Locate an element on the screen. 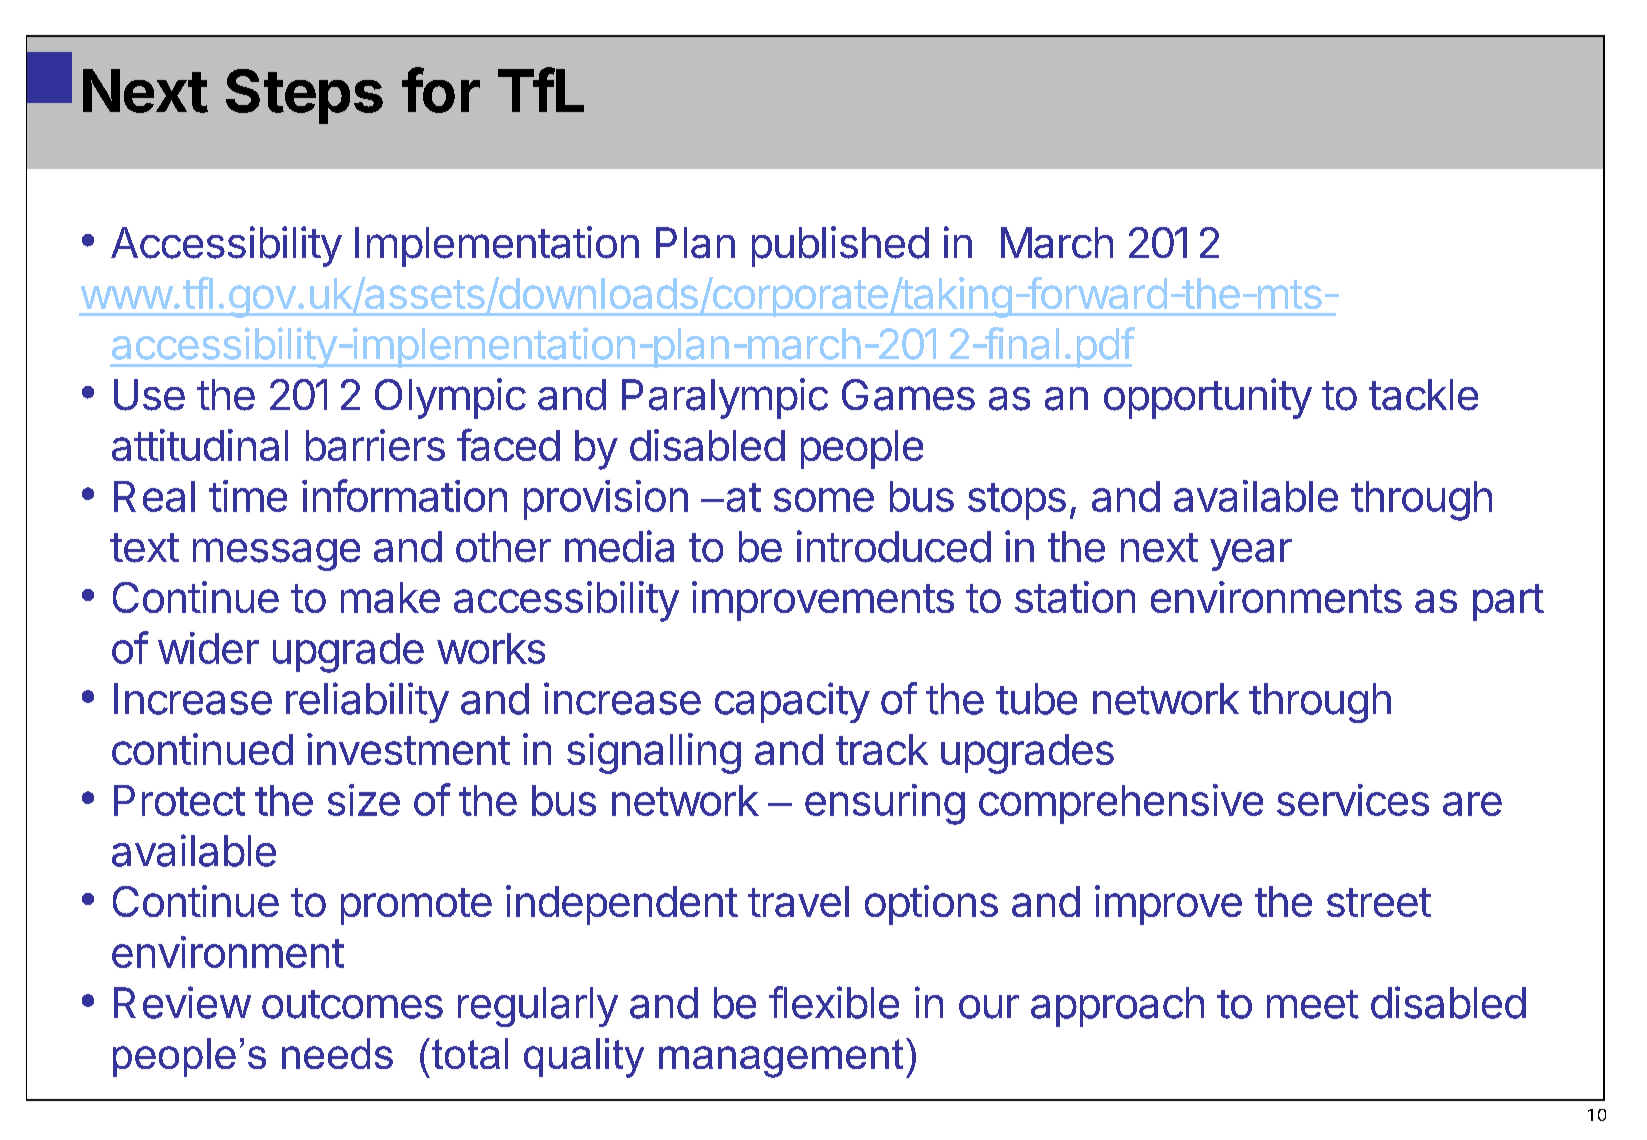 This screenshot has width=1647, height=1140. tackle is located at coordinates (1423, 395).
